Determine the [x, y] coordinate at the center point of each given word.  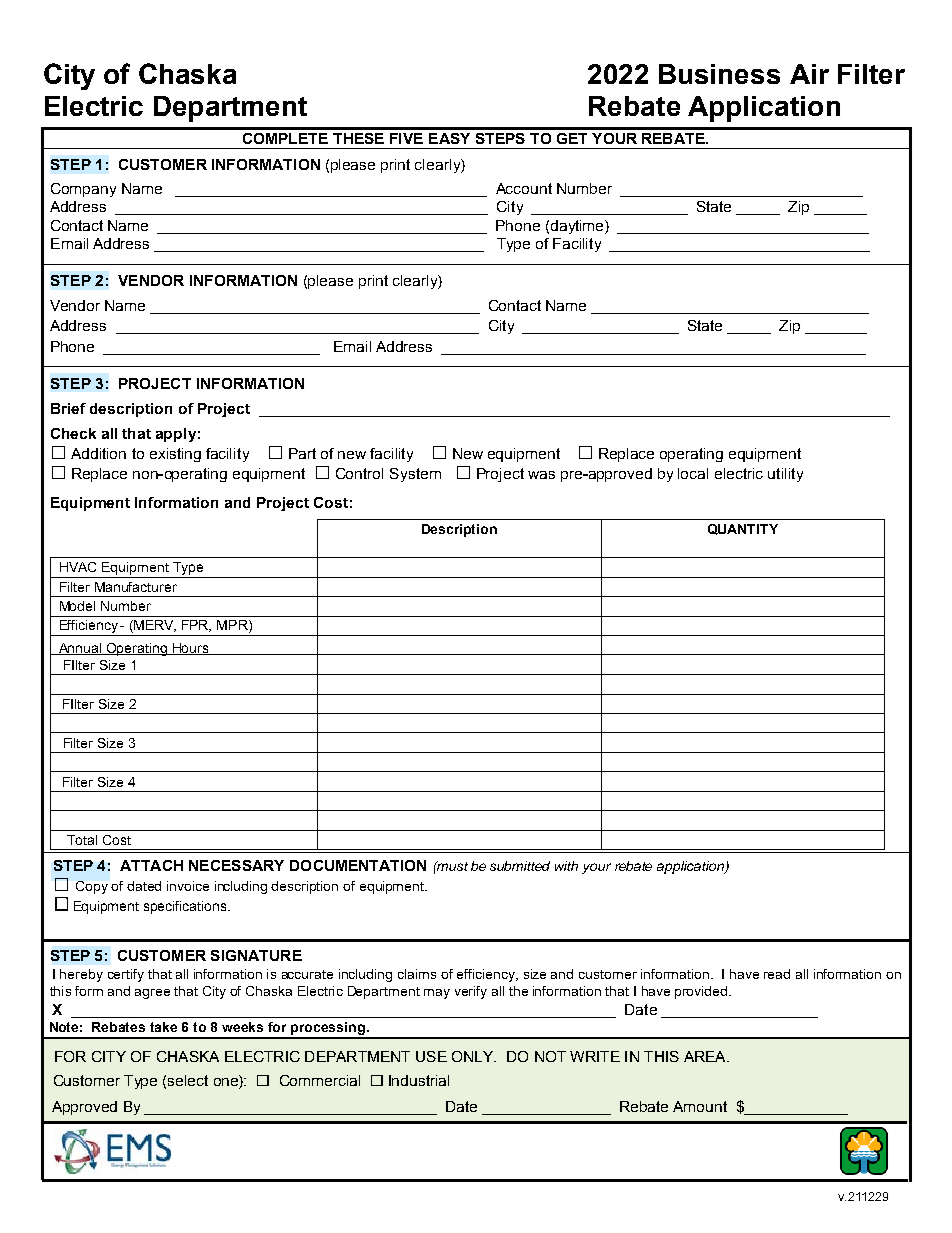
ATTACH [151, 865]
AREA [706, 1056]
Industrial [419, 1080]
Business [719, 74]
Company [83, 190]
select [188, 1080]
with [566, 866]
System [415, 475]
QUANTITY [743, 529]
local [693, 473]
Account [524, 188]
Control [359, 473]
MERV [155, 626]
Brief [68, 408]
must [451, 866]
